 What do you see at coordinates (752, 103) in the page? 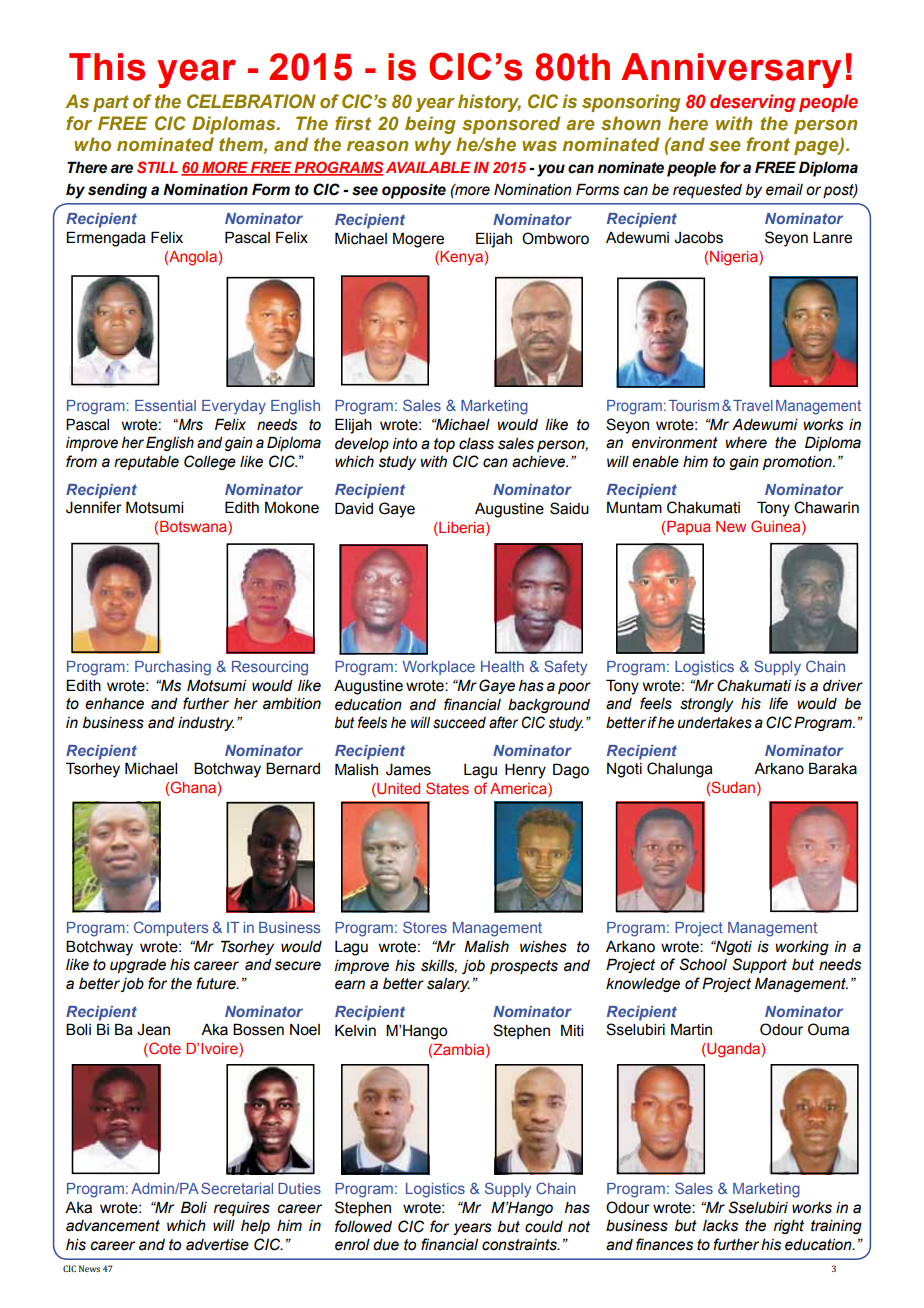
I see `deserving` at bounding box center [752, 103].
